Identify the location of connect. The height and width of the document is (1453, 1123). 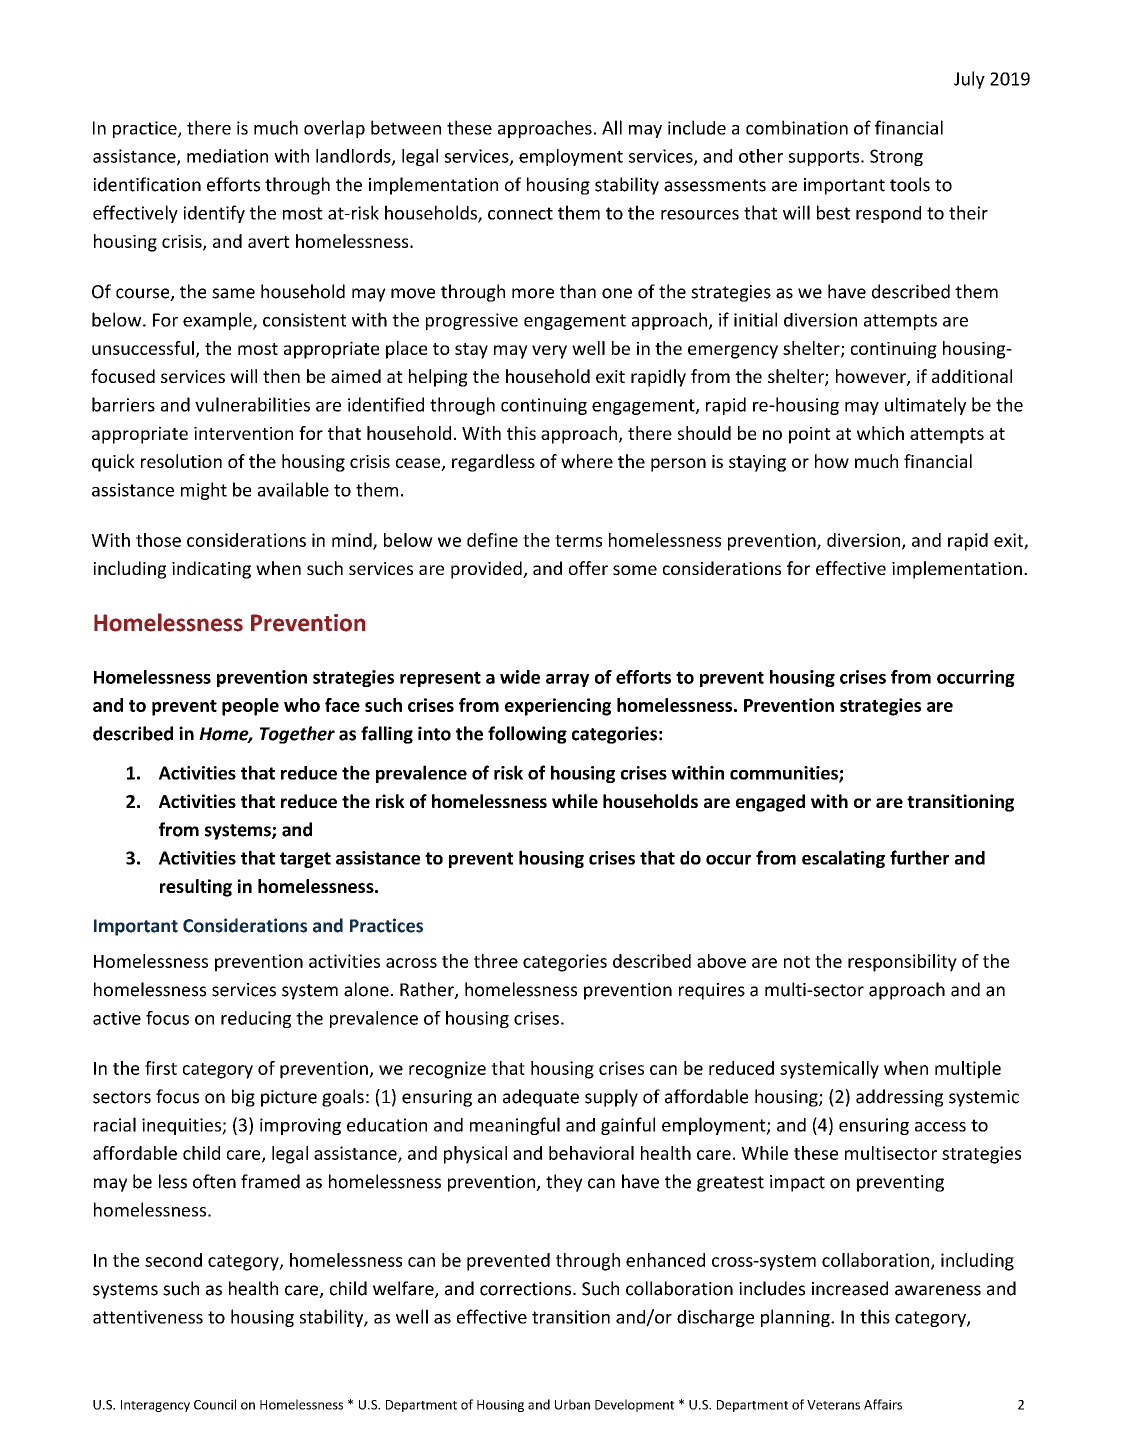
(520, 213).
